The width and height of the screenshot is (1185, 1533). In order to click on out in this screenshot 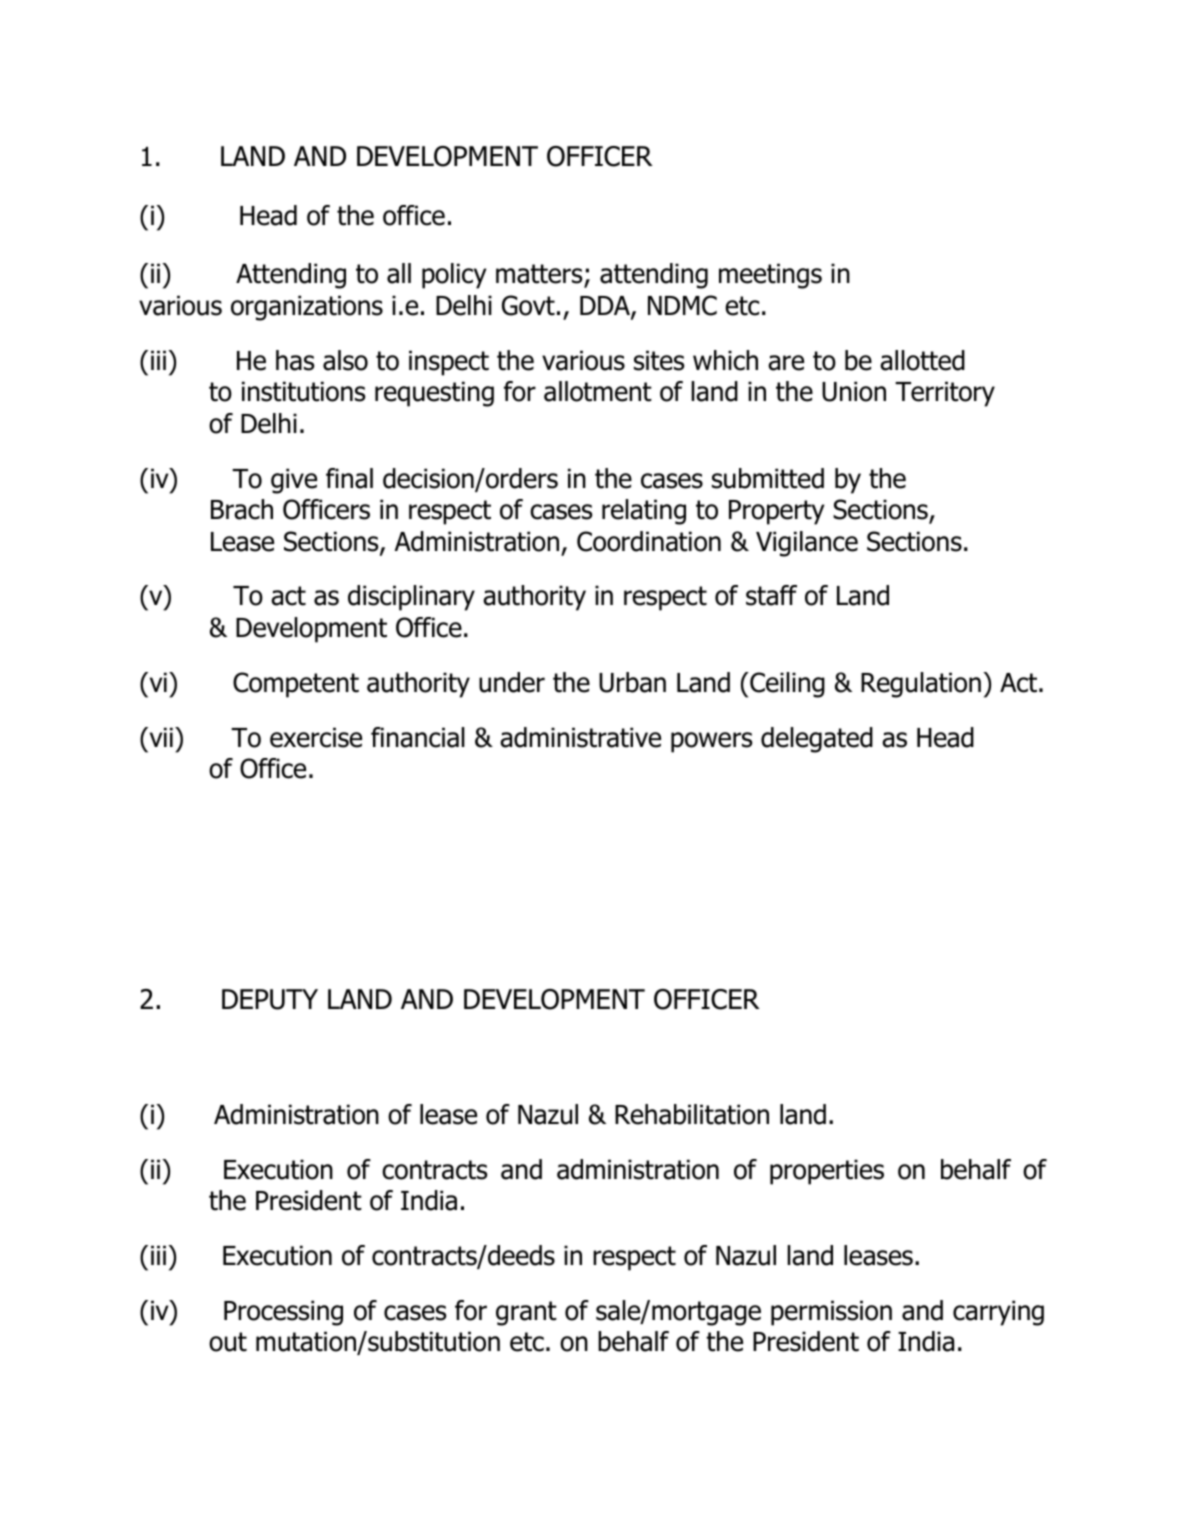, I will do `click(228, 1342)`.
